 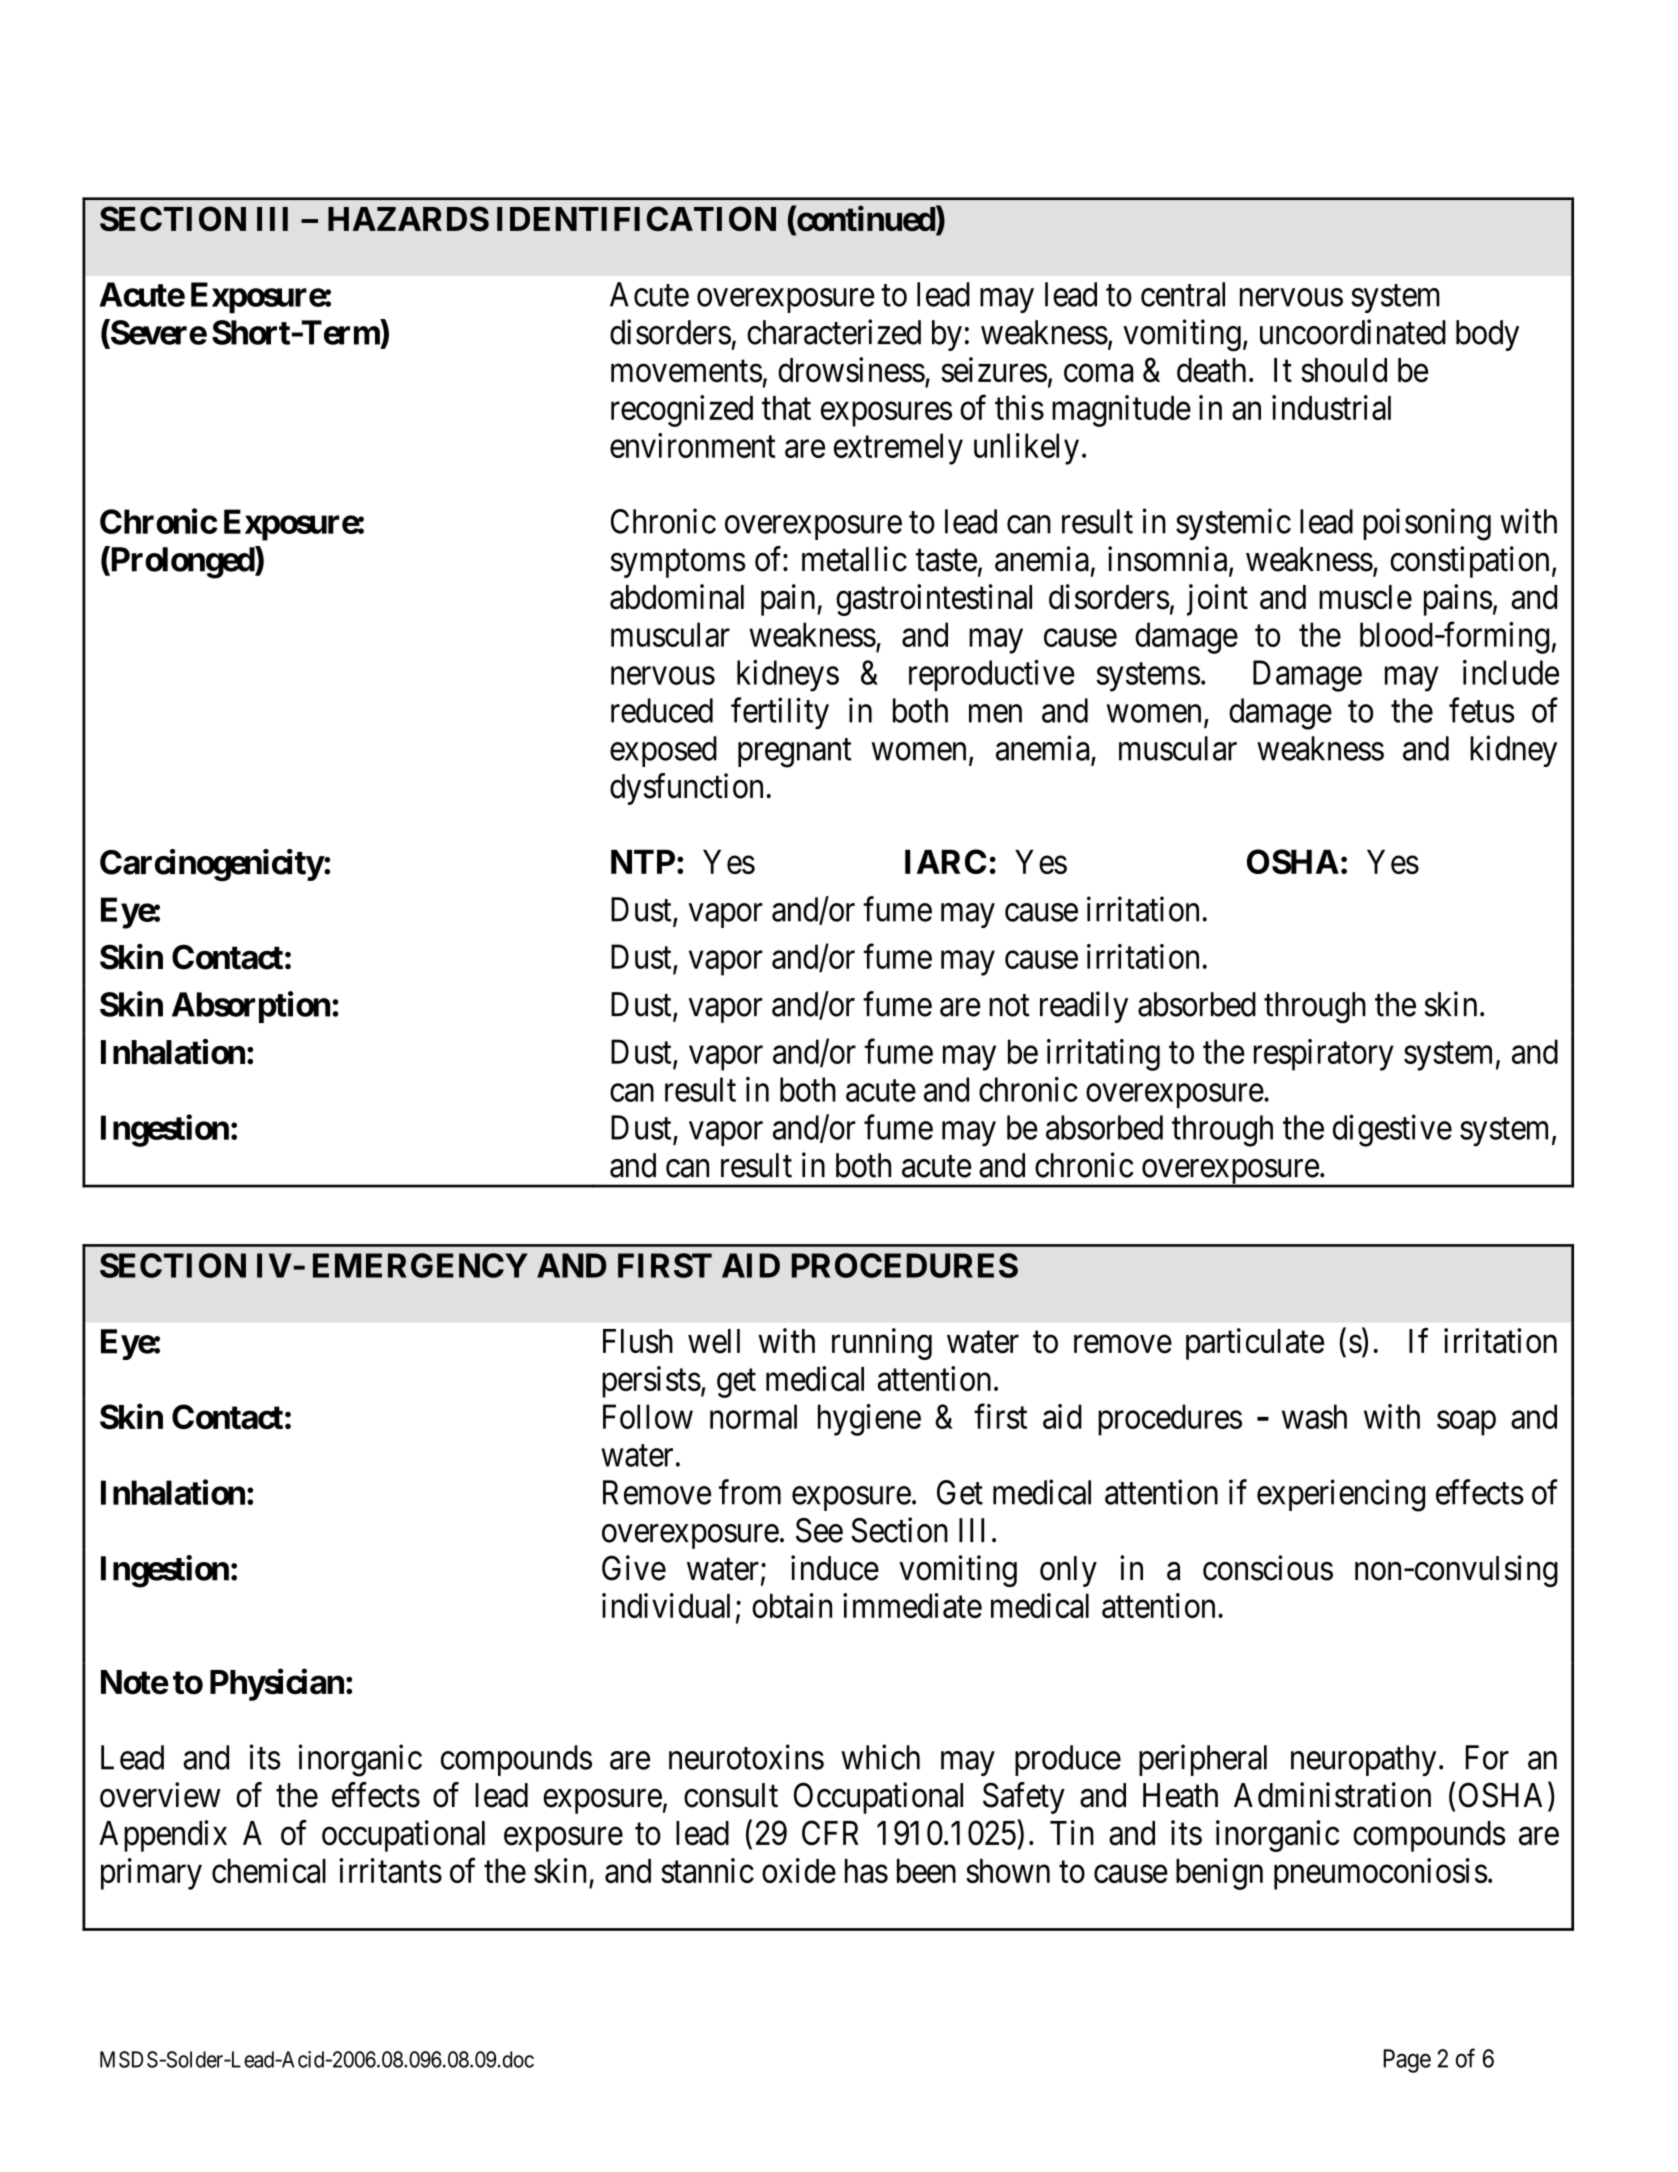 What do you see at coordinates (269, 1870) in the document?
I see `chemical` at bounding box center [269, 1870].
